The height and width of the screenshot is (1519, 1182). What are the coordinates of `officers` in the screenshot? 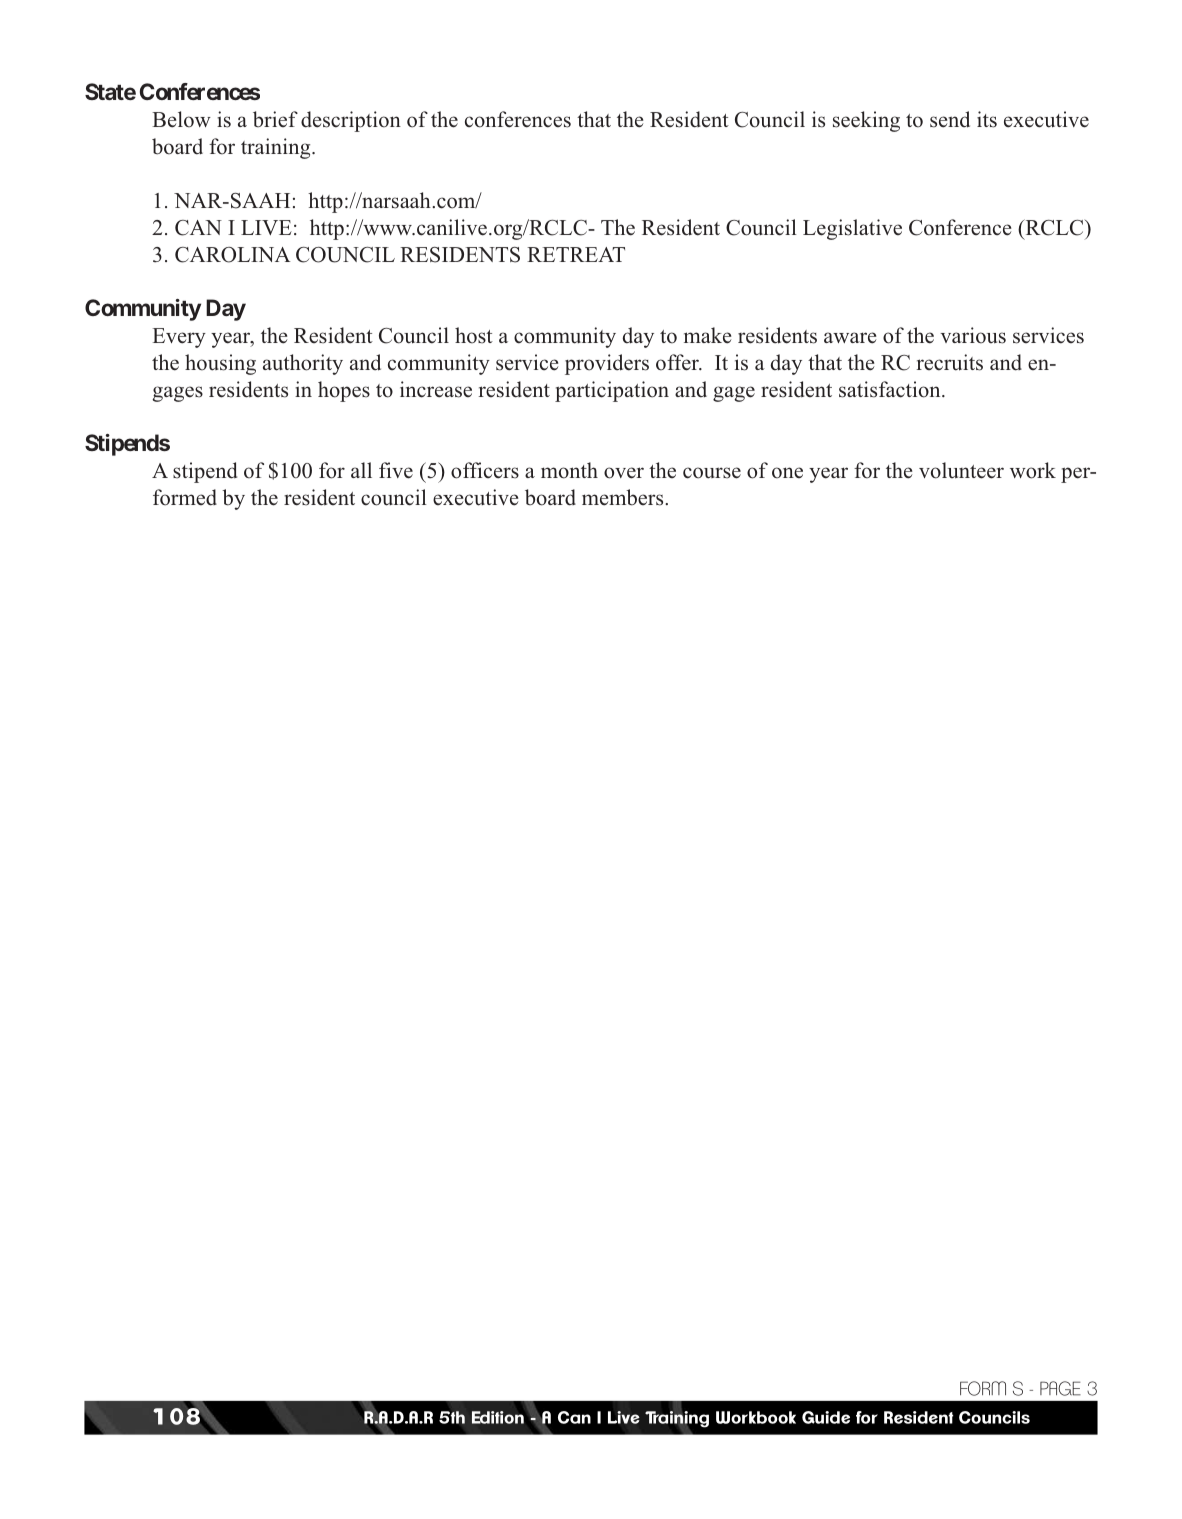 It's located at (485, 470).
